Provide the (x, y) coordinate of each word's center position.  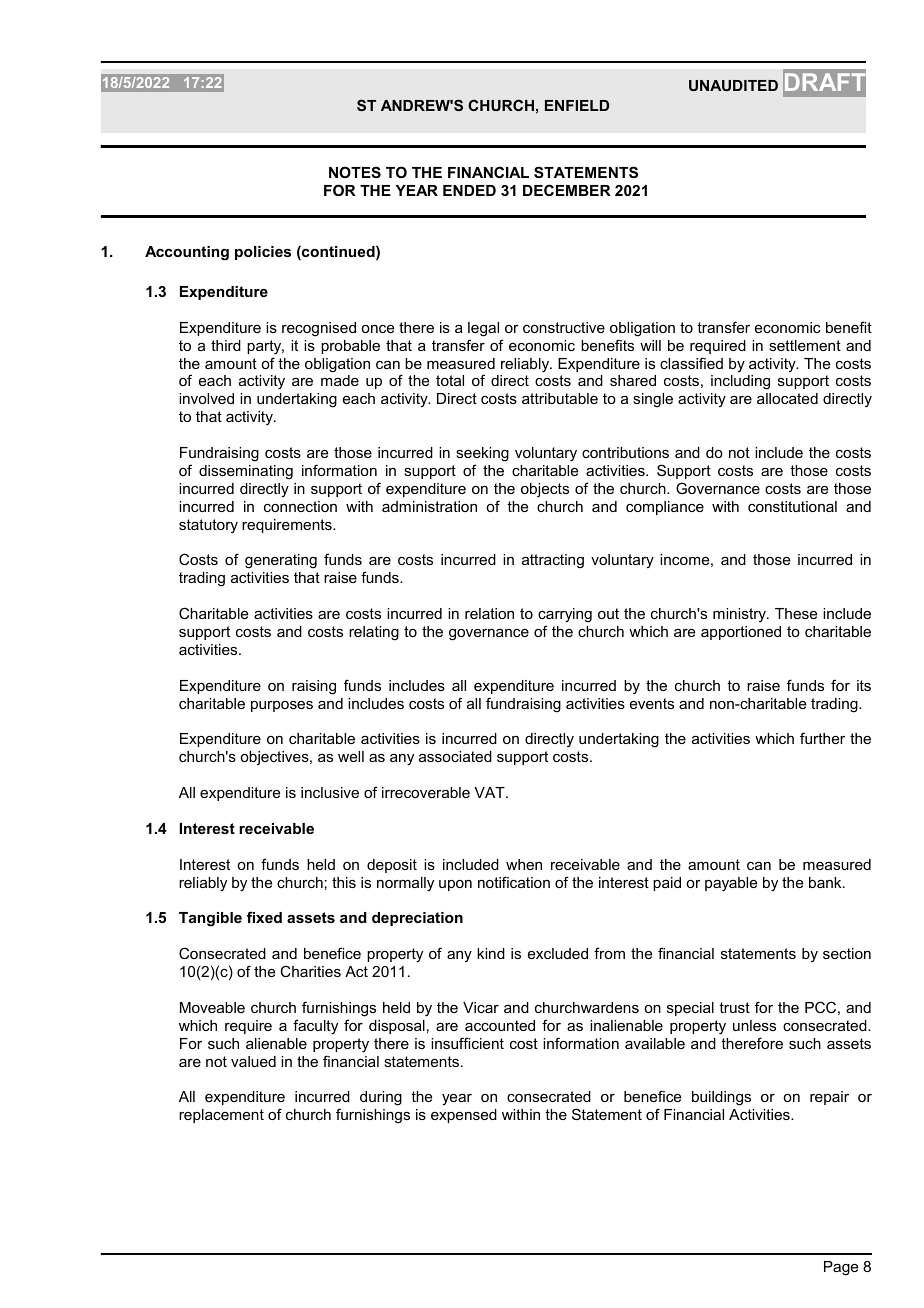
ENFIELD (577, 105)
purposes (282, 706)
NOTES (355, 172)
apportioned (741, 633)
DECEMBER (567, 190)
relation (489, 613)
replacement (221, 1116)
